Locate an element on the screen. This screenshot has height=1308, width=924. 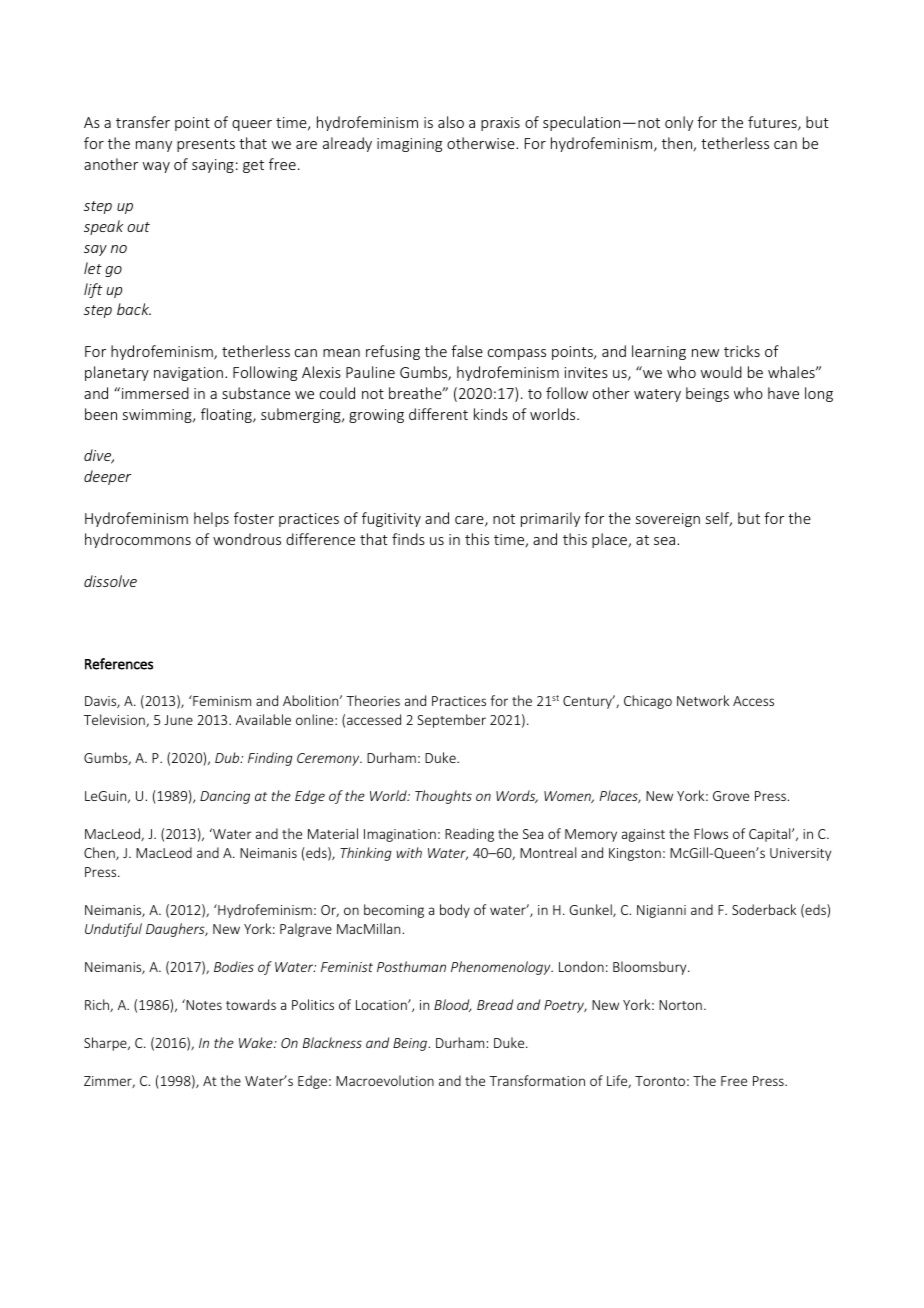
finds is located at coordinates (408, 539).
